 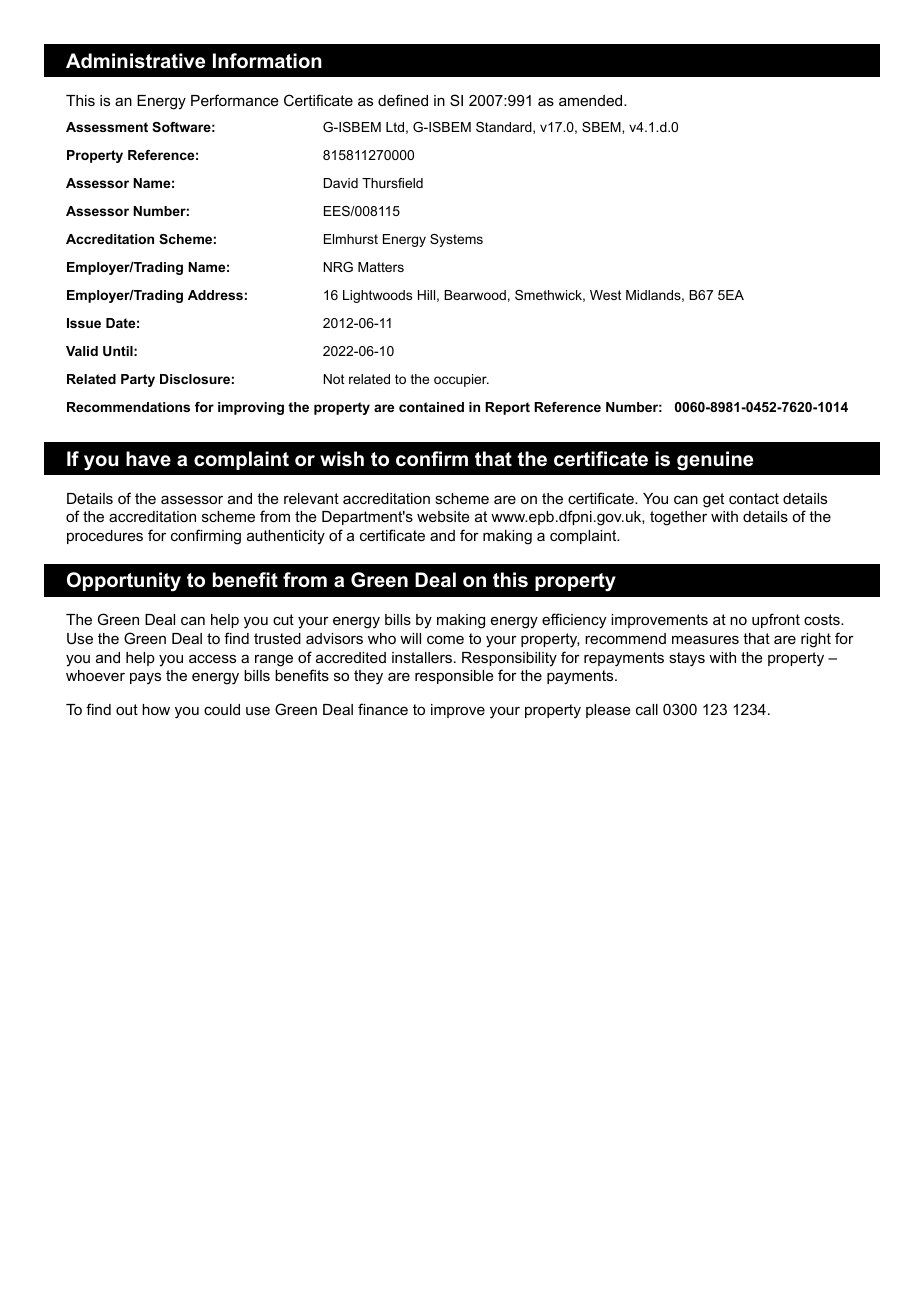 I want to click on amended, so click(x=592, y=100).
